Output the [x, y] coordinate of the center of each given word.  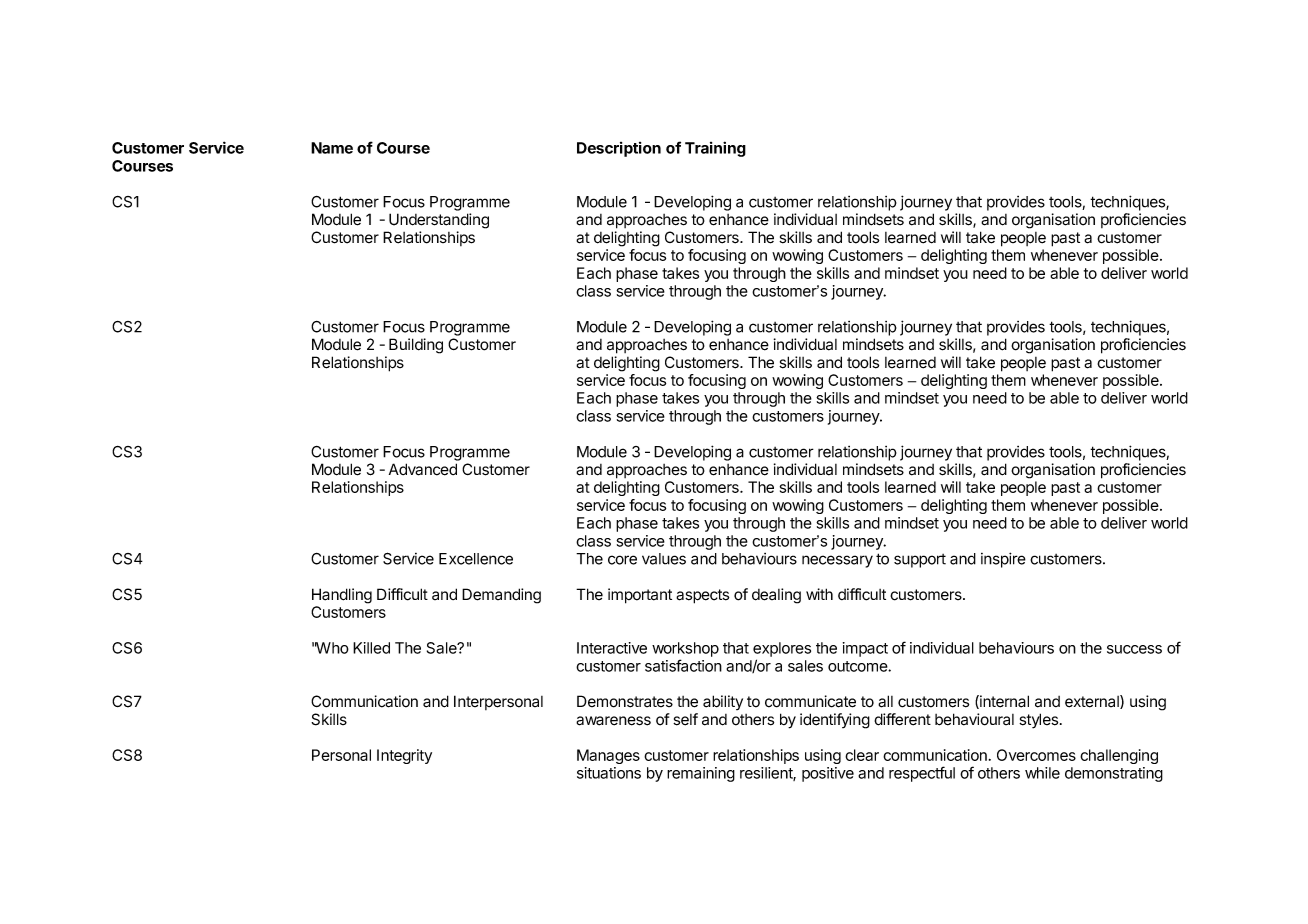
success [1134, 649]
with [819, 594]
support [920, 561]
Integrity [404, 756]
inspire [1003, 560]
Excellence [476, 559]
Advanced [423, 469]
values [664, 559]
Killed [371, 648]
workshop [685, 649]
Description [619, 149]
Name [332, 148]
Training [715, 149]
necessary [837, 561]
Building [416, 346]
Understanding [439, 221]
